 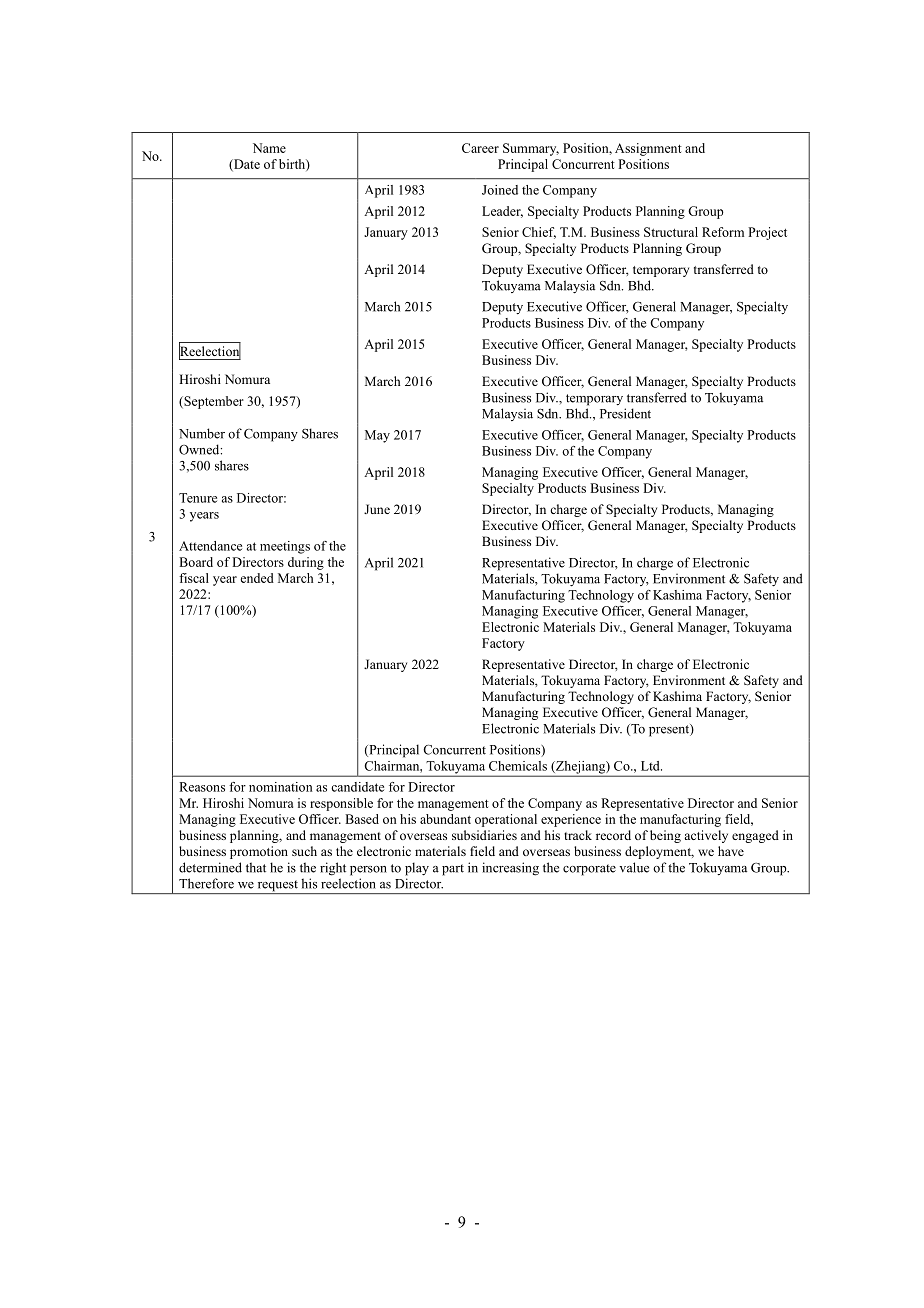 I want to click on Career, so click(x=480, y=148).
